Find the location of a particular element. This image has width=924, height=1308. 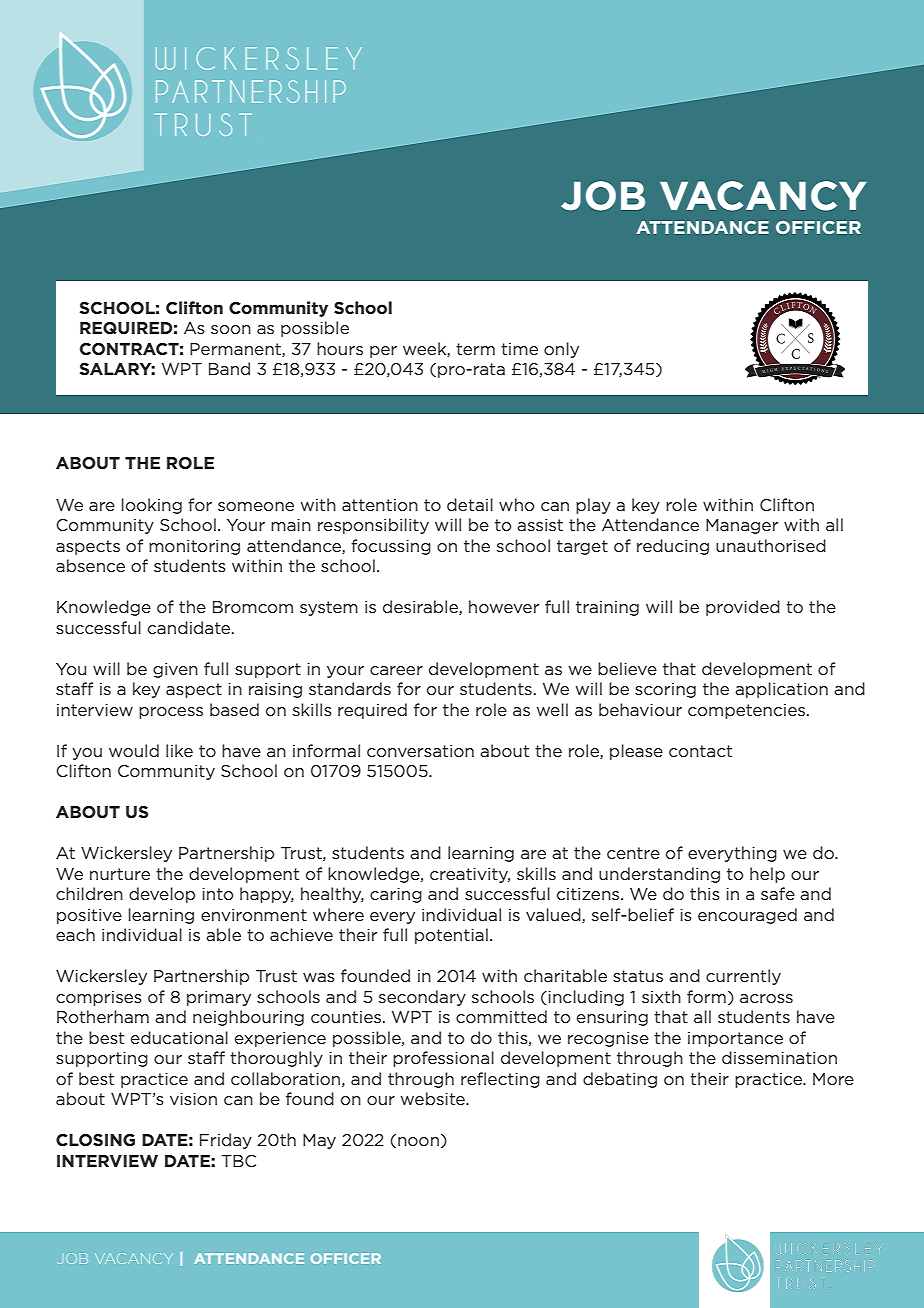

currently is located at coordinates (743, 977).
